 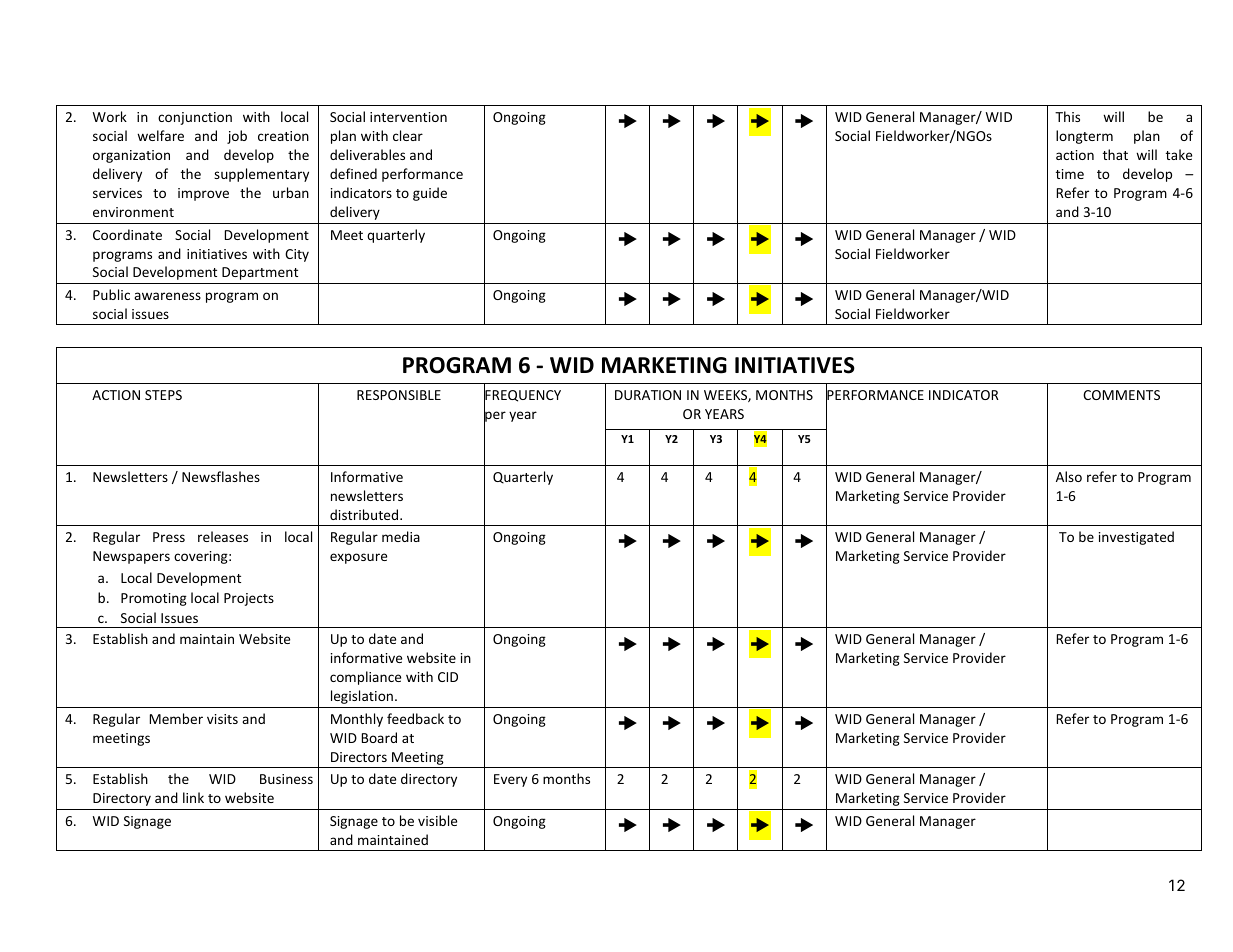 I want to click on Every, so click(x=510, y=780).
